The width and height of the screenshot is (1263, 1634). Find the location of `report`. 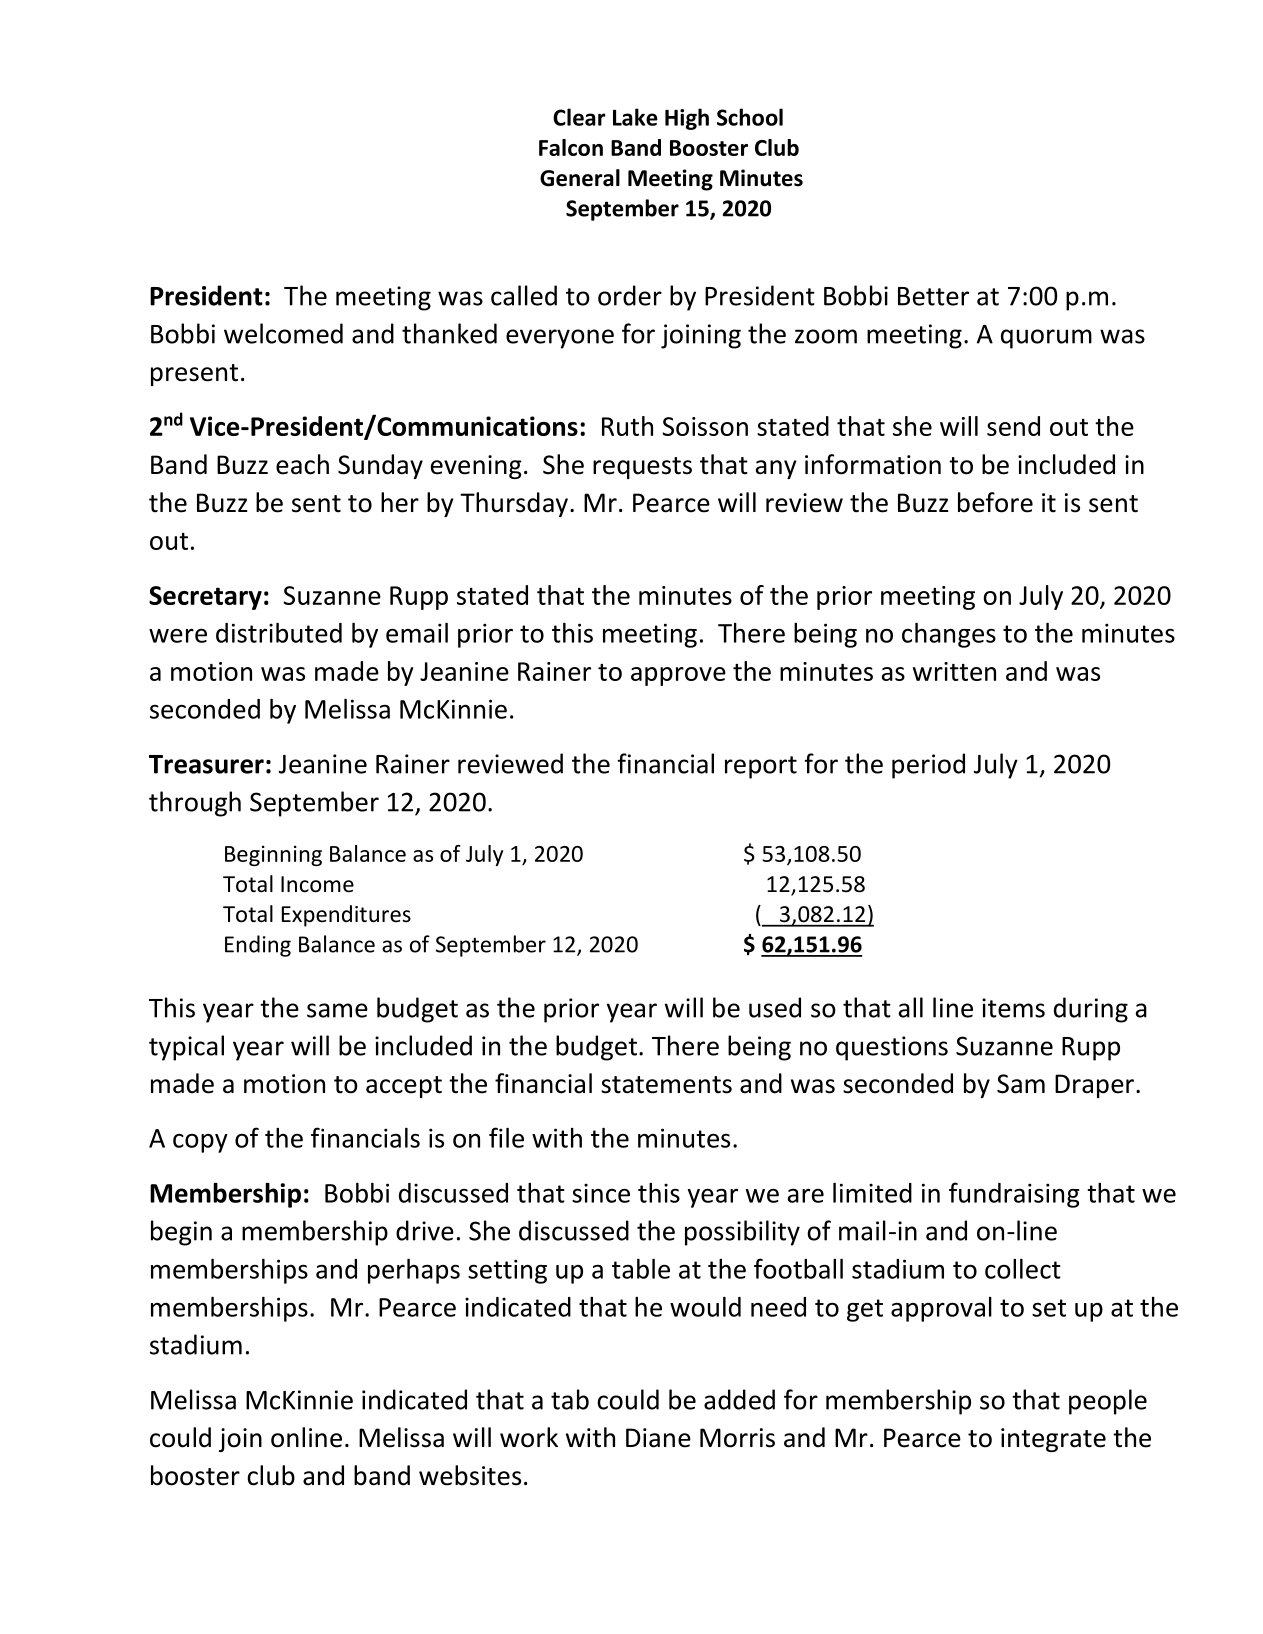

report is located at coordinates (761, 767).
